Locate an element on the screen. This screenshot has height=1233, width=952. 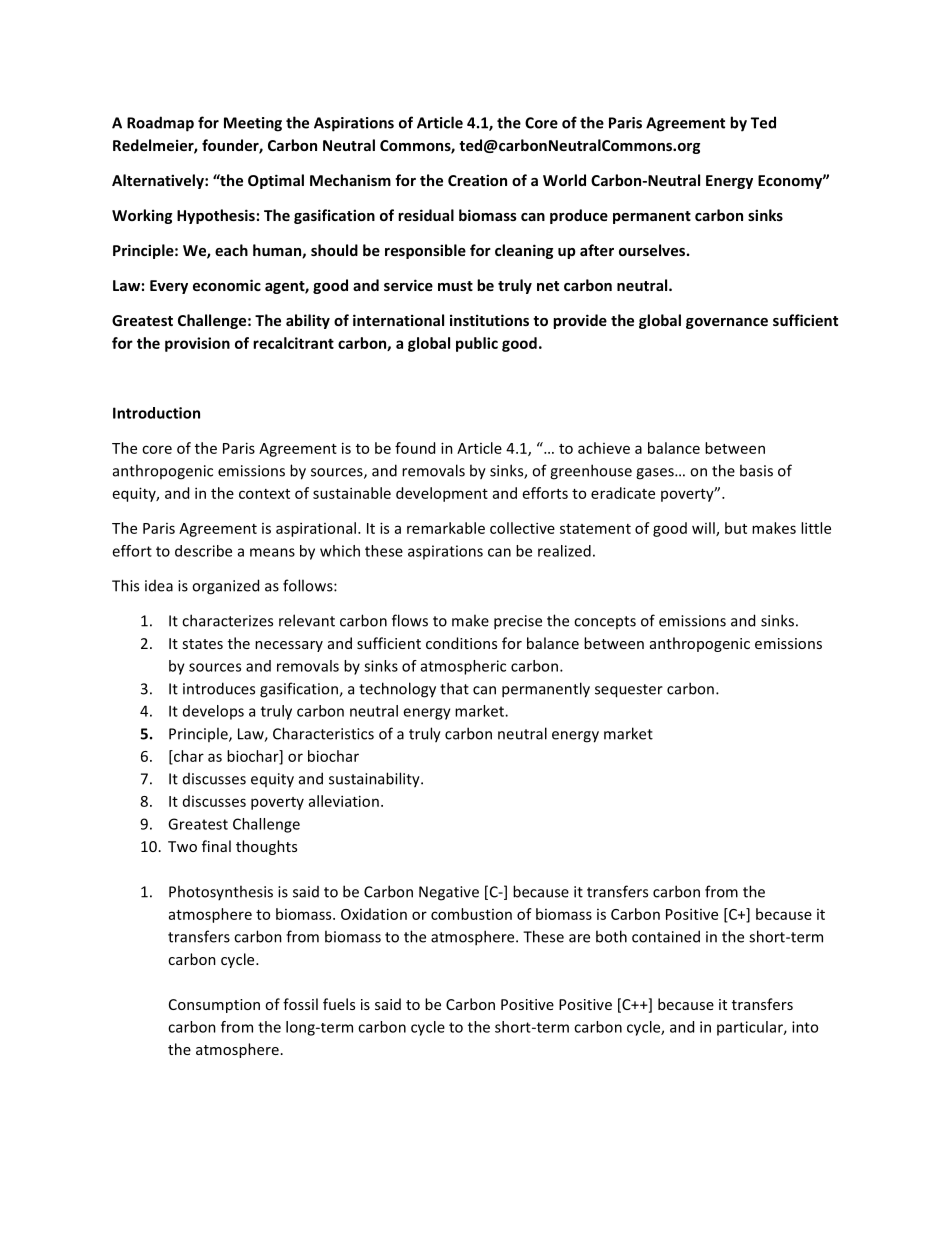
Meeting is located at coordinates (253, 124).
